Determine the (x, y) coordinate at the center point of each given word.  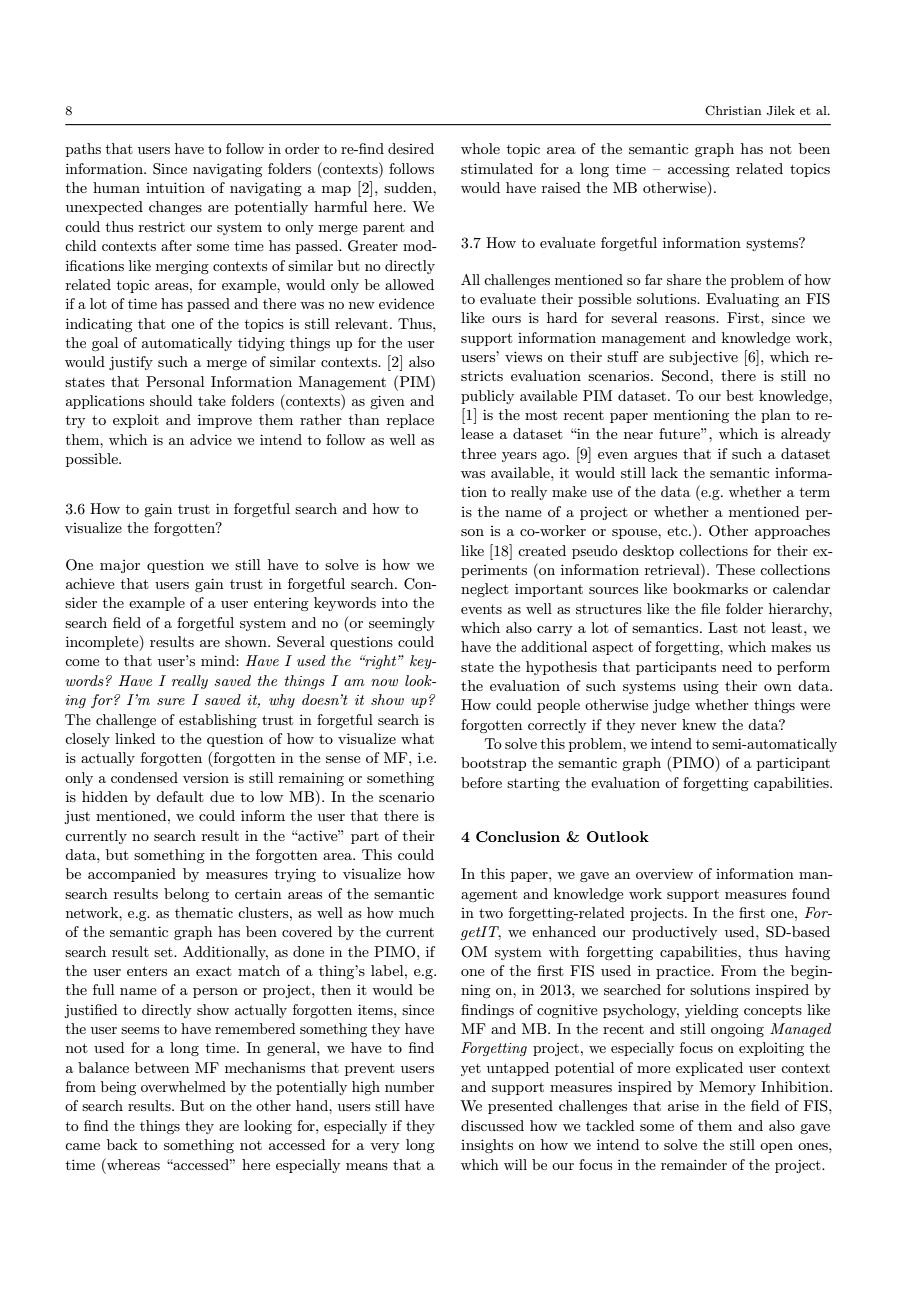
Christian (733, 110)
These (735, 569)
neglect (485, 590)
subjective (703, 358)
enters (147, 971)
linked (135, 738)
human (116, 187)
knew (699, 724)
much (416, 912)
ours (506, 319)
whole (480, 148)
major (120, 566)
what (417, 738)
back (122, 1144)
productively (675, 933)
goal (105, 344)
